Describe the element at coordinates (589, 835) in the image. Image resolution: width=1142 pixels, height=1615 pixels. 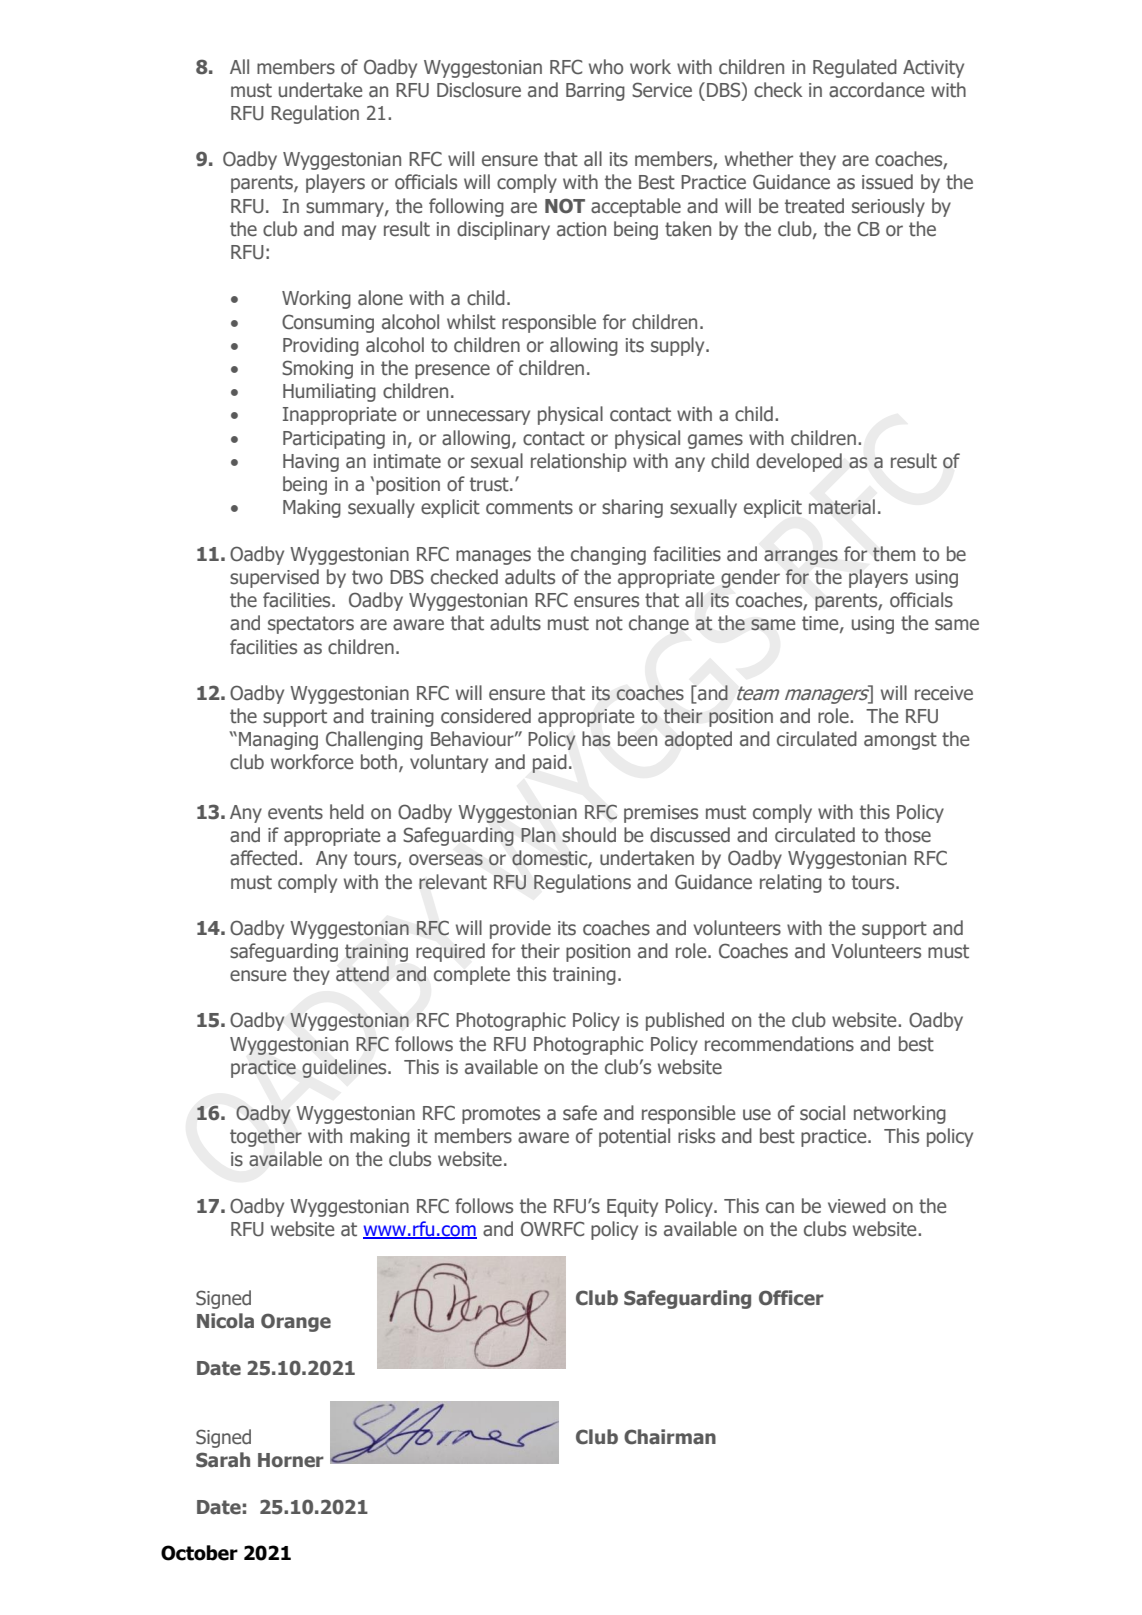
I see `should` at that location.
